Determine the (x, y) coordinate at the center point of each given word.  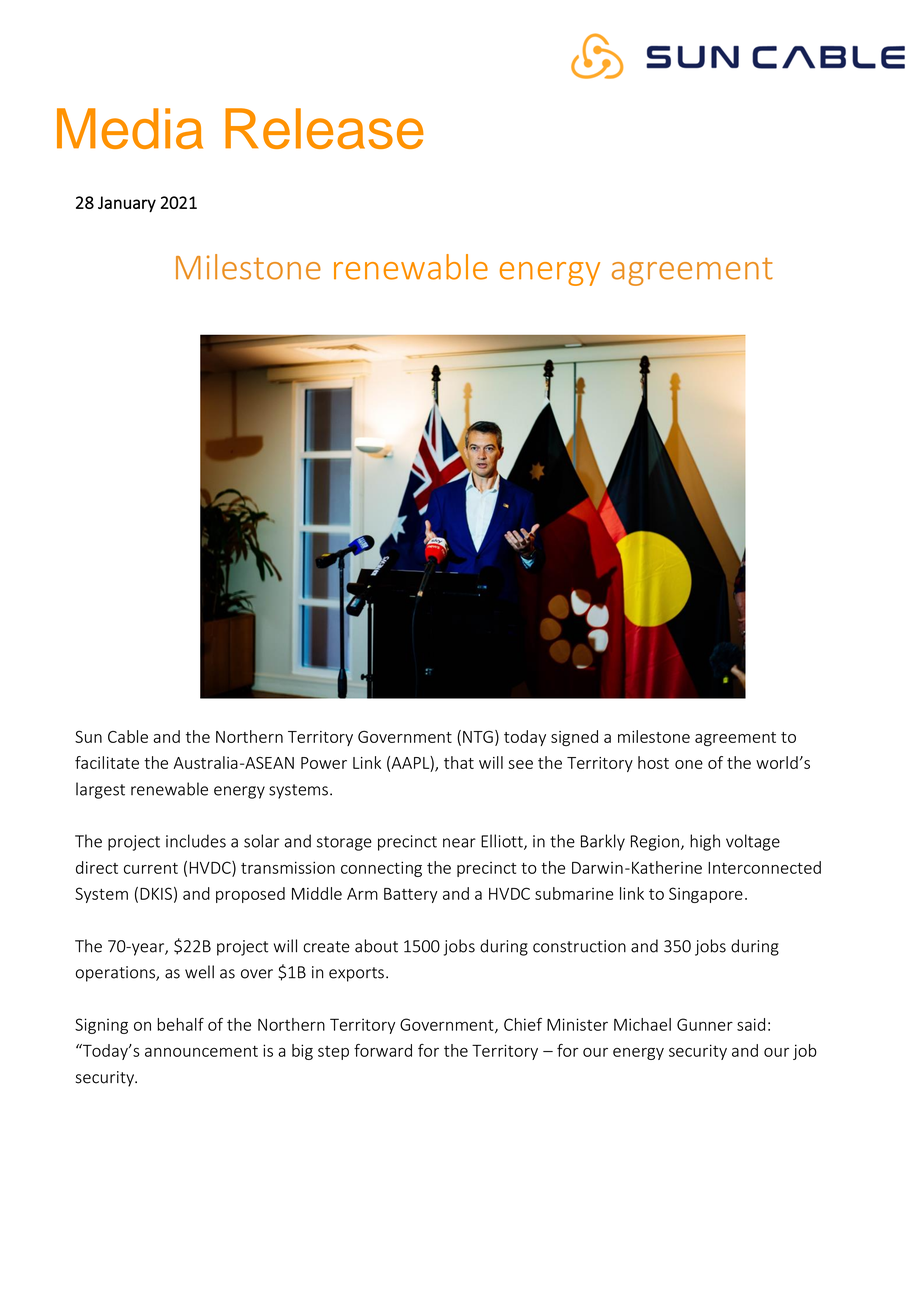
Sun (88, 736)
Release (324, 128)
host (653, 762)
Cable (128, 736)
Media (130, 128)
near (459, 843)
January (127, 204)
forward (383, 1050)
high (705, 842)
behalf (180, 1024)
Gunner (705, 1024)
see (520, 764)
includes (196, 841)
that (459, 762)
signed (574, 738)
